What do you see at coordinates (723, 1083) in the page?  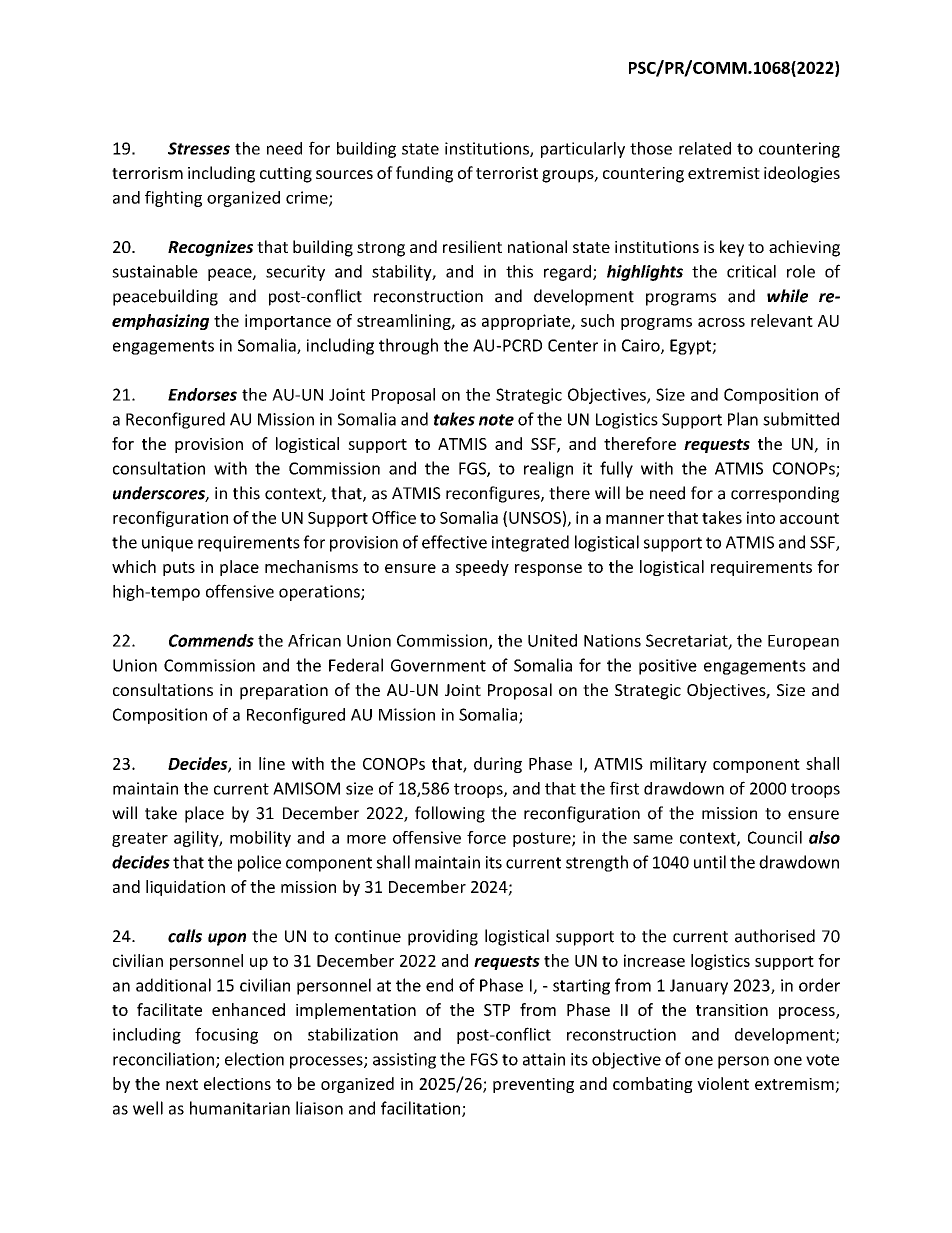 I see `violent` at bounding box center [723, 1083].
